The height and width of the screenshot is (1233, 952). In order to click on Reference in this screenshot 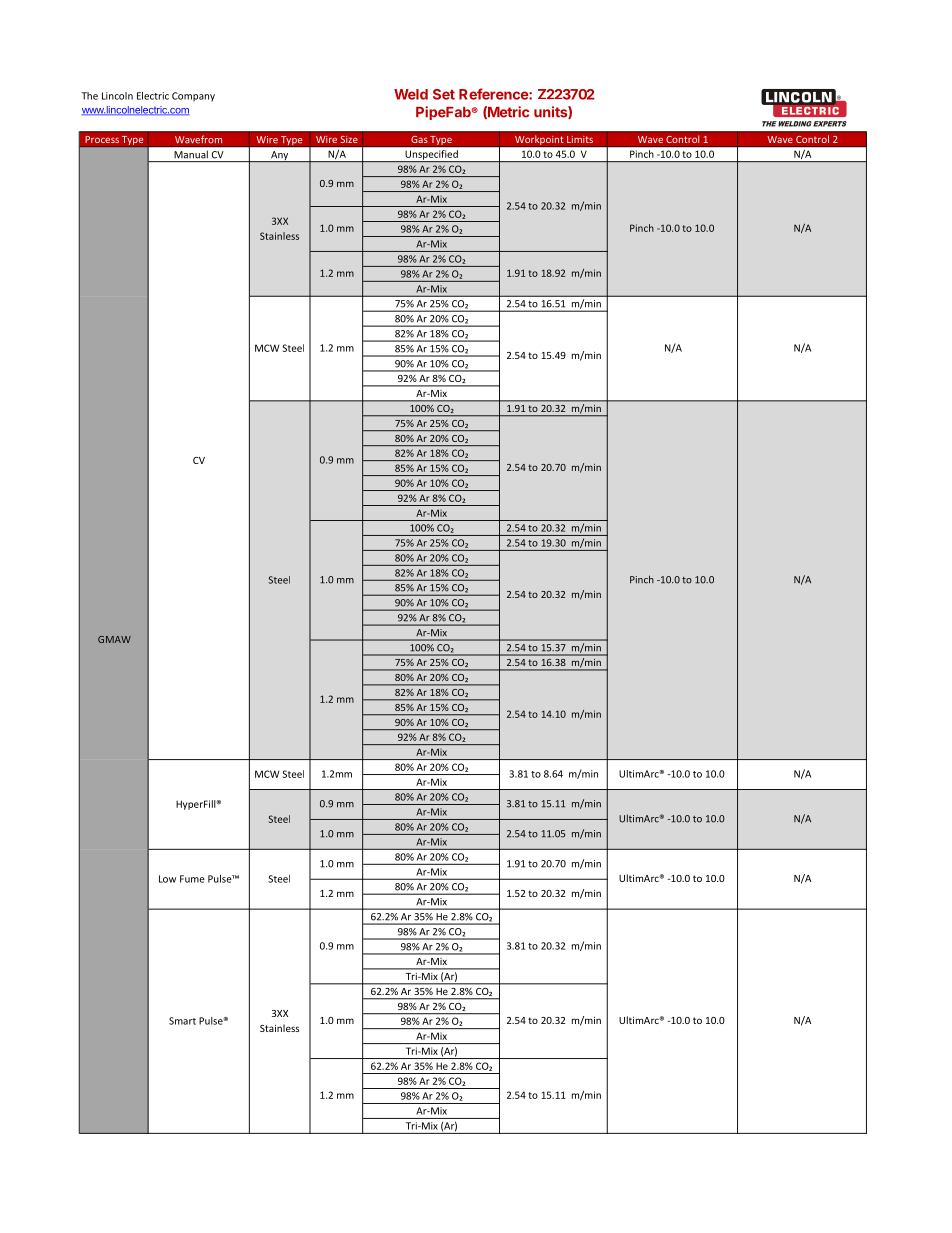, I will do `click(494, 94)`.
